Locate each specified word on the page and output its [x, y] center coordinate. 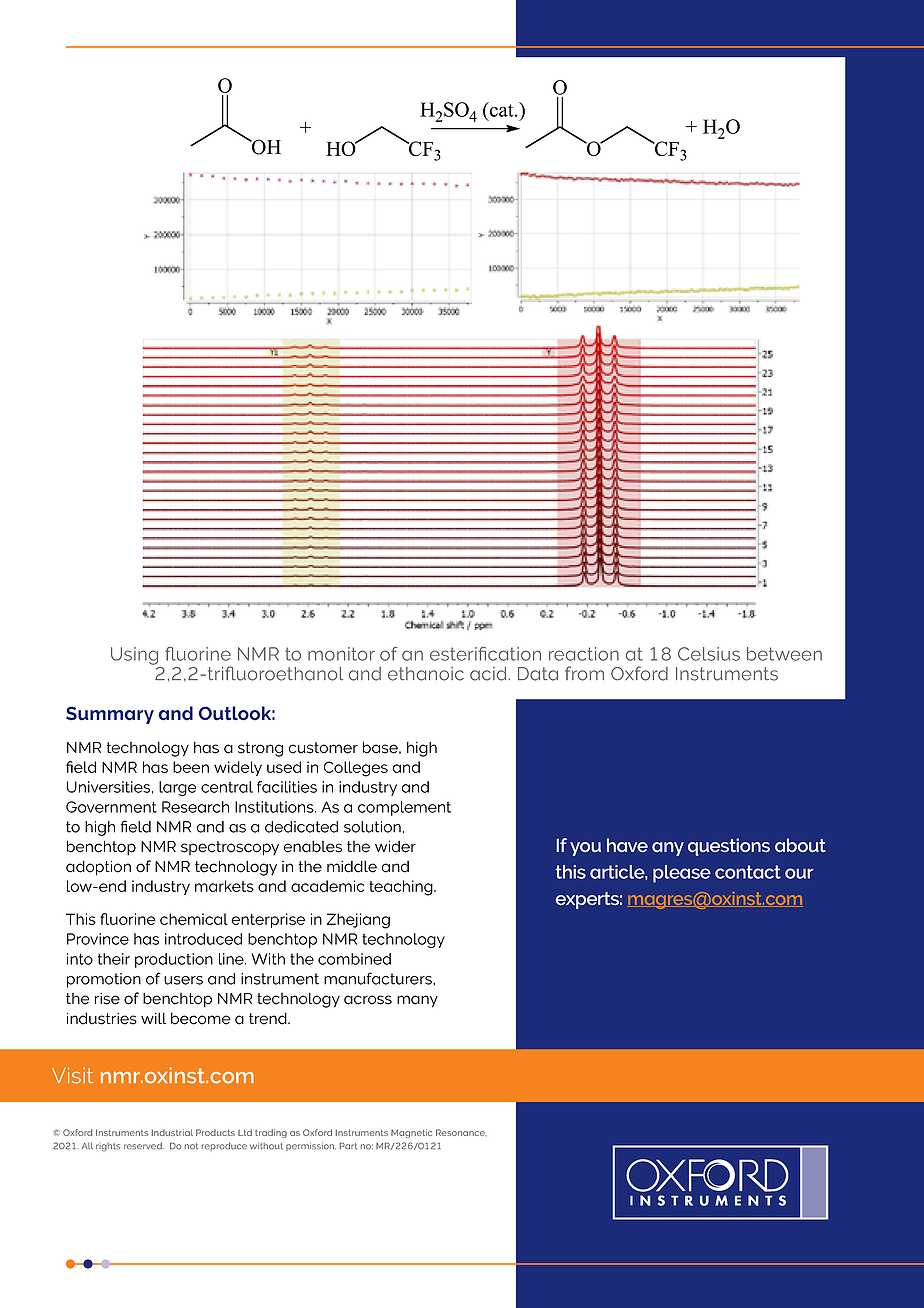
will [153, 1018]
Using [134, 656]
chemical [194, 919]
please [682, 874]
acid [489, 674]
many [417, 1001]
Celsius [709, 654]
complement [404, 808]
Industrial [172, 1132]
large [177, 788]
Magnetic [411, 1133]
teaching [402, 888]
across [368, 1000]
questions [729, 847]
